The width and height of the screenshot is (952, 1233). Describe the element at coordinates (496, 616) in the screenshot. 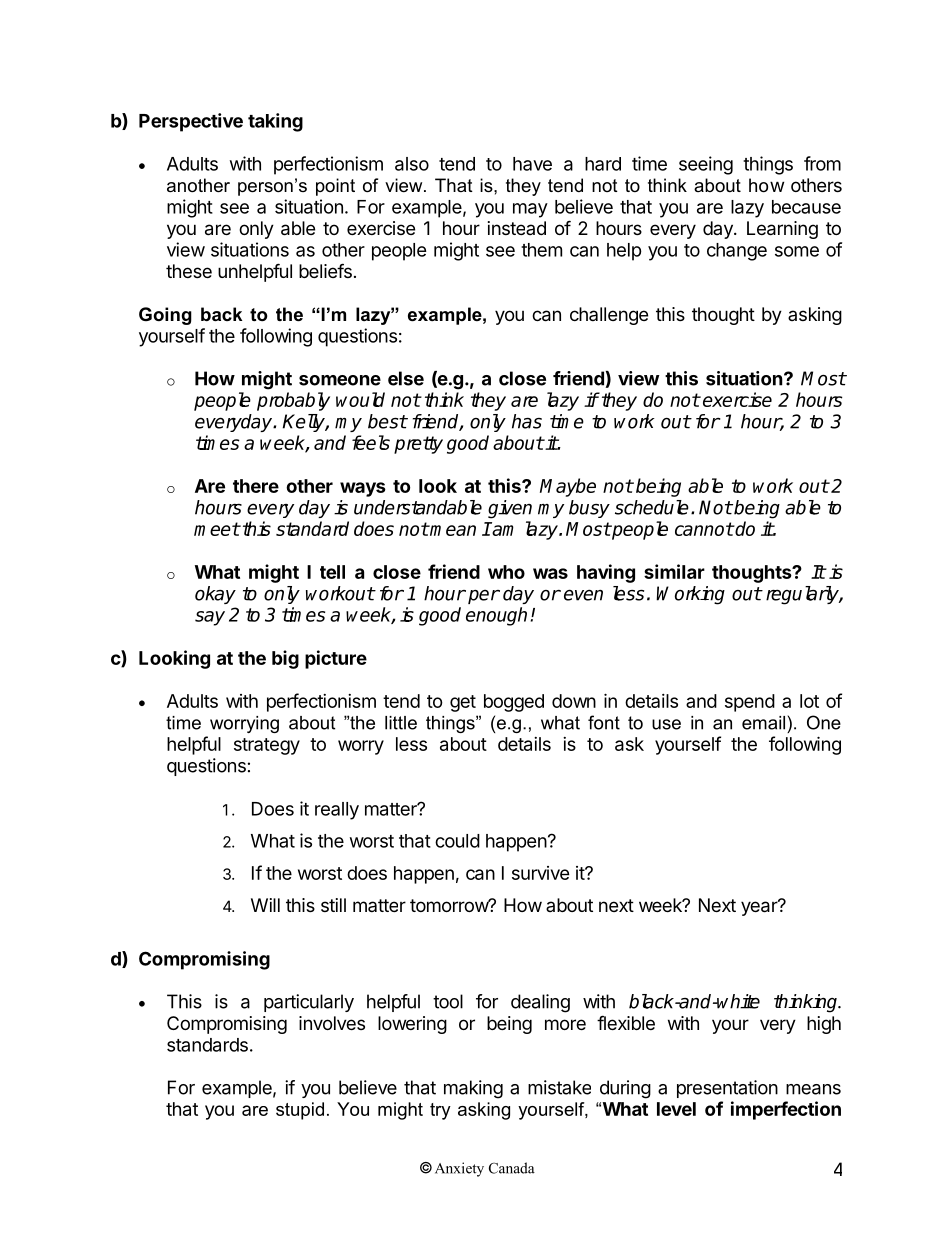

I see `enough` at that location.
